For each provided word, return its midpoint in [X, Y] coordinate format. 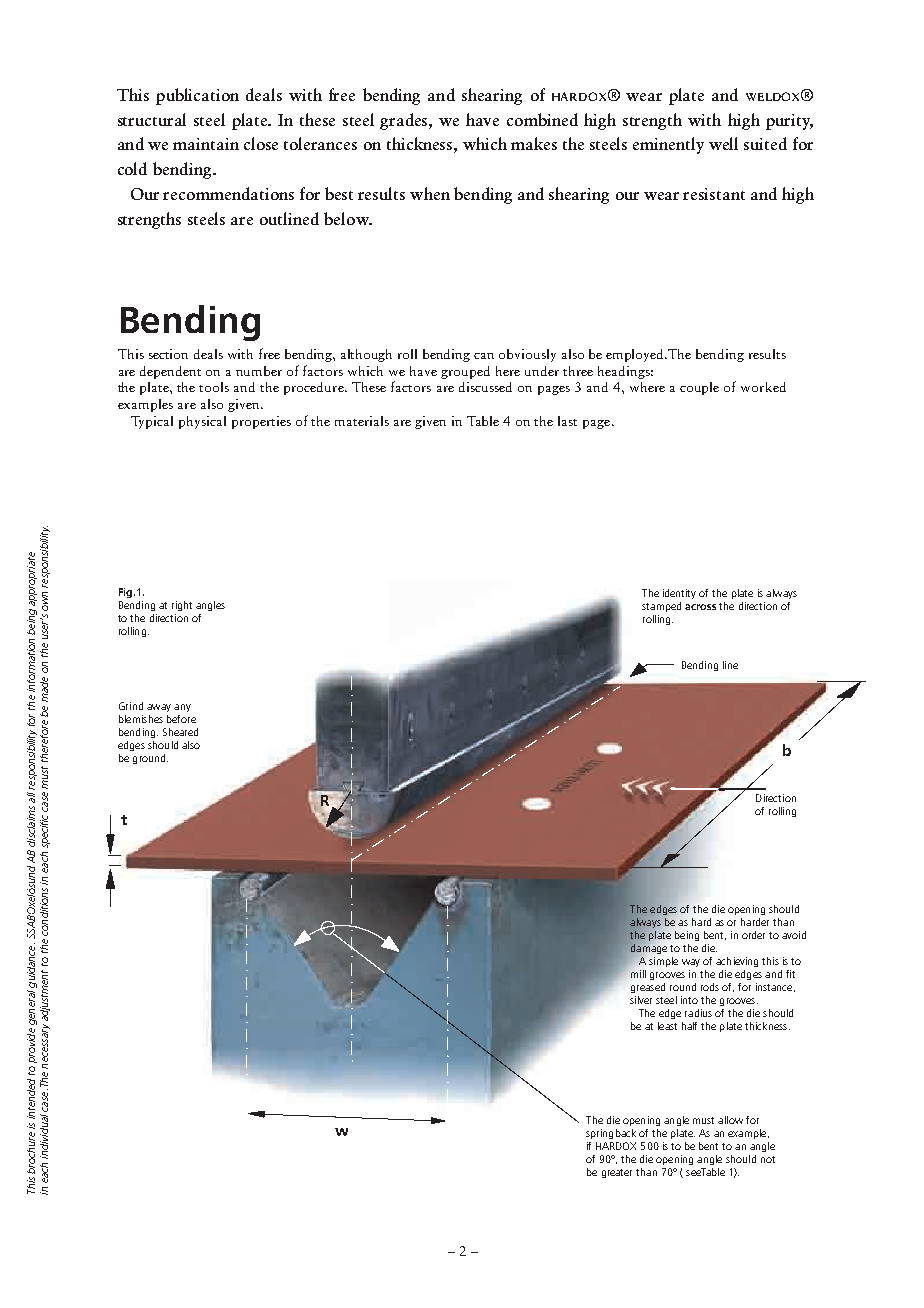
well [723, 143]
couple [699, 388]
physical [202, 422]
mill [638, 974]
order [753, 935]
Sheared [180, 732]
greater [617, 1173]
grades [405, 121]
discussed [485, 387]
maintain [206, 144]
